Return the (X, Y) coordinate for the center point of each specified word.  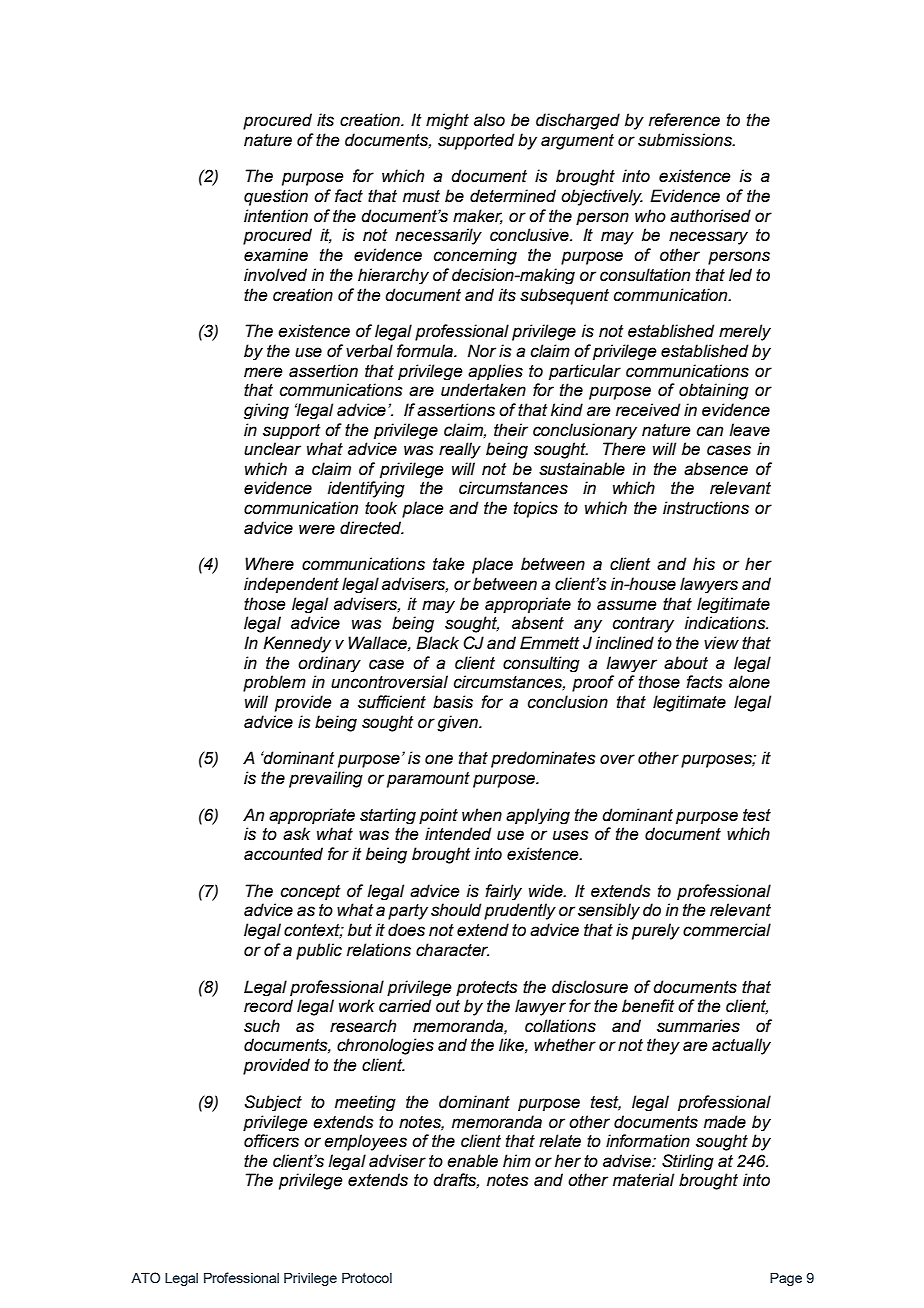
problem (274, 683)
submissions (686, 140)
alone (749, 682)
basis (453, 702)
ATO (145, 1277)
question (276, 197)
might (447, 121)
